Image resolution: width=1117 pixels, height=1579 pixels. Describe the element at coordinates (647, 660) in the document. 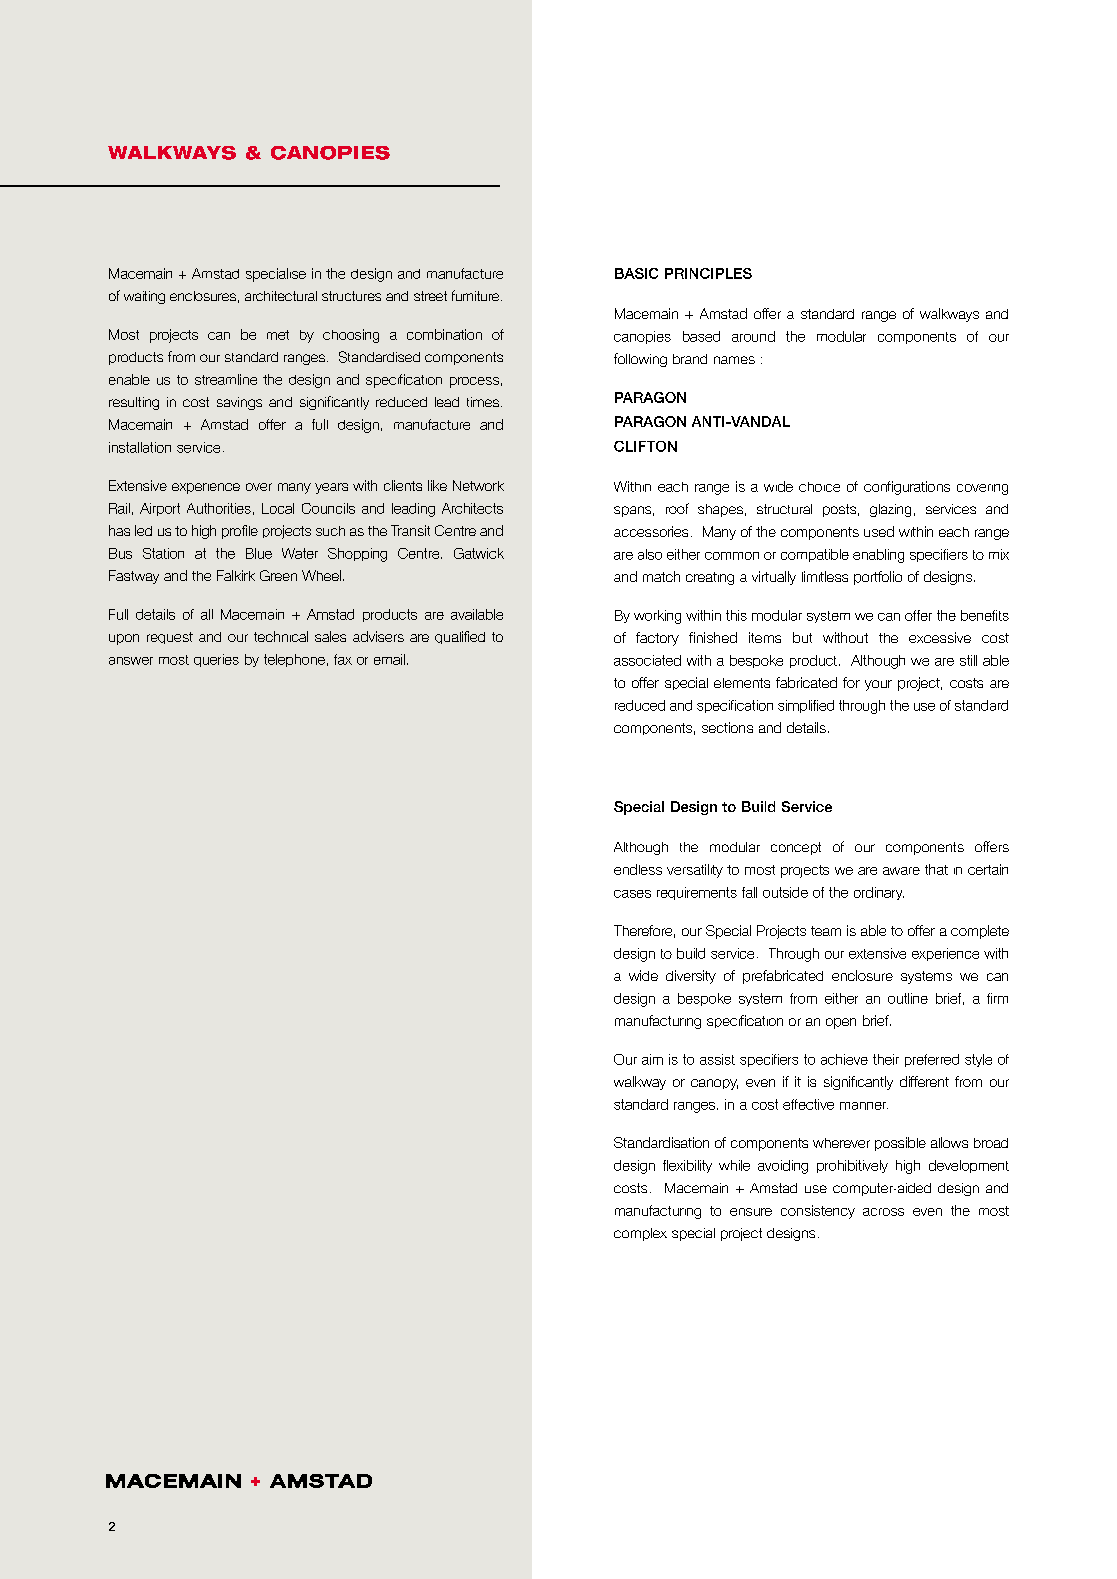

I see `associated` at that location.
